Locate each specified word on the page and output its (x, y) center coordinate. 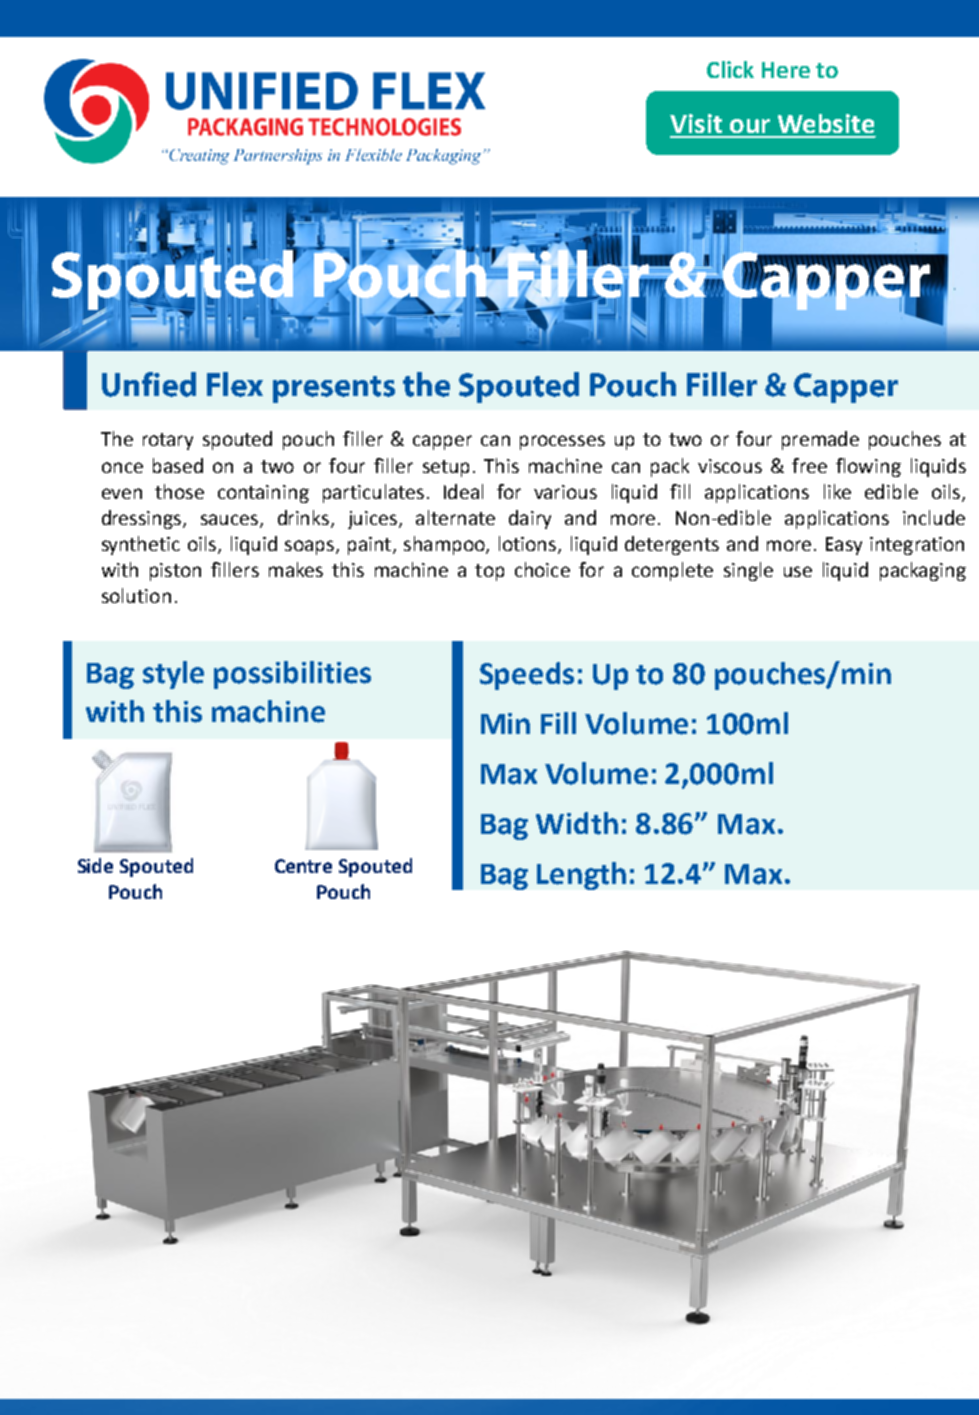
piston (175, 572)
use (798, 571)
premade (820, 440)
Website (826, 123)
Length (581, 876)
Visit (696, 123)
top (489, 572)
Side (95, 865)
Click (730, 69)
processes (562, 442)
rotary (168, 441)
